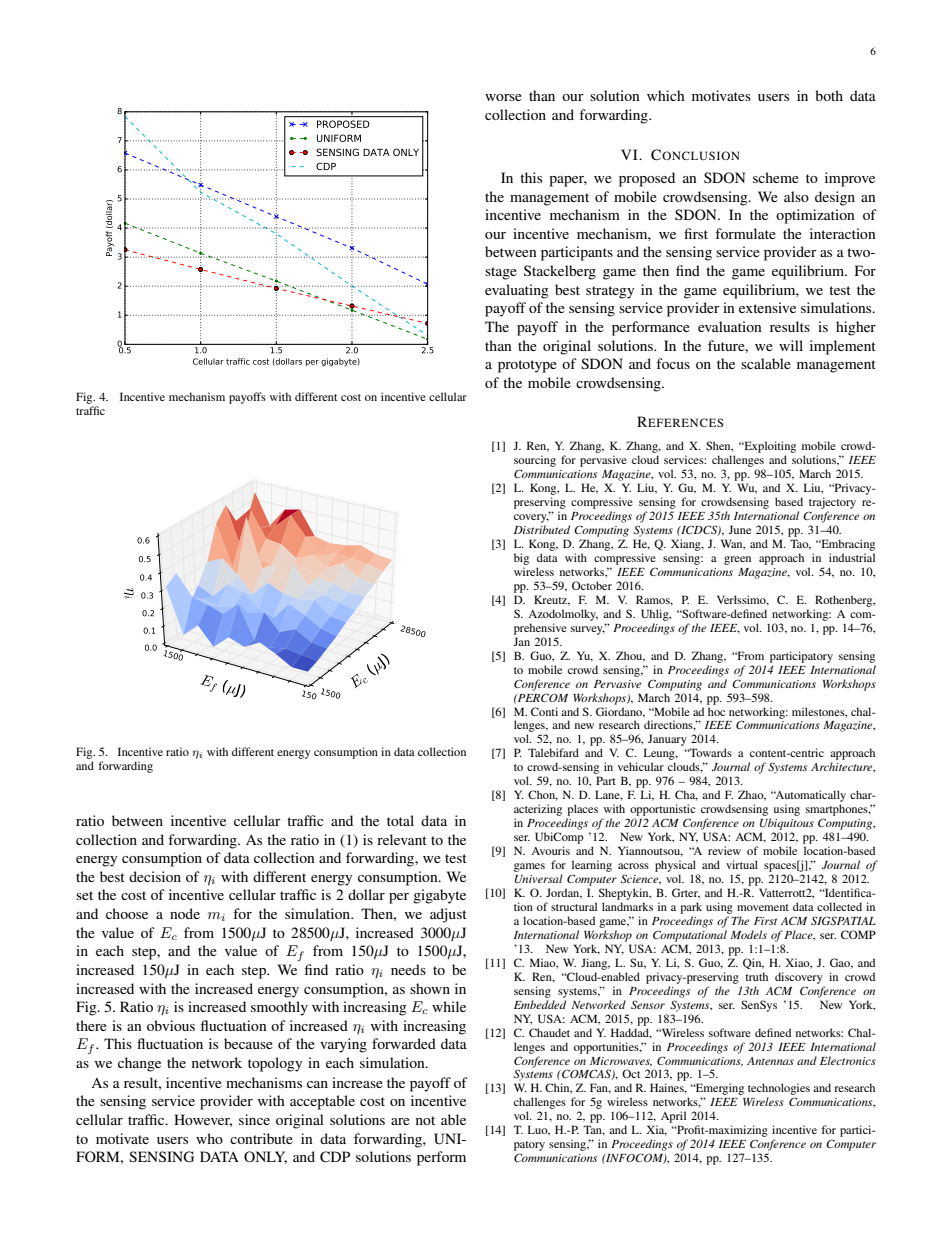 The width and height of the screenshot is (952, 1233). I want to click on Zhao, so click(752, 795).
